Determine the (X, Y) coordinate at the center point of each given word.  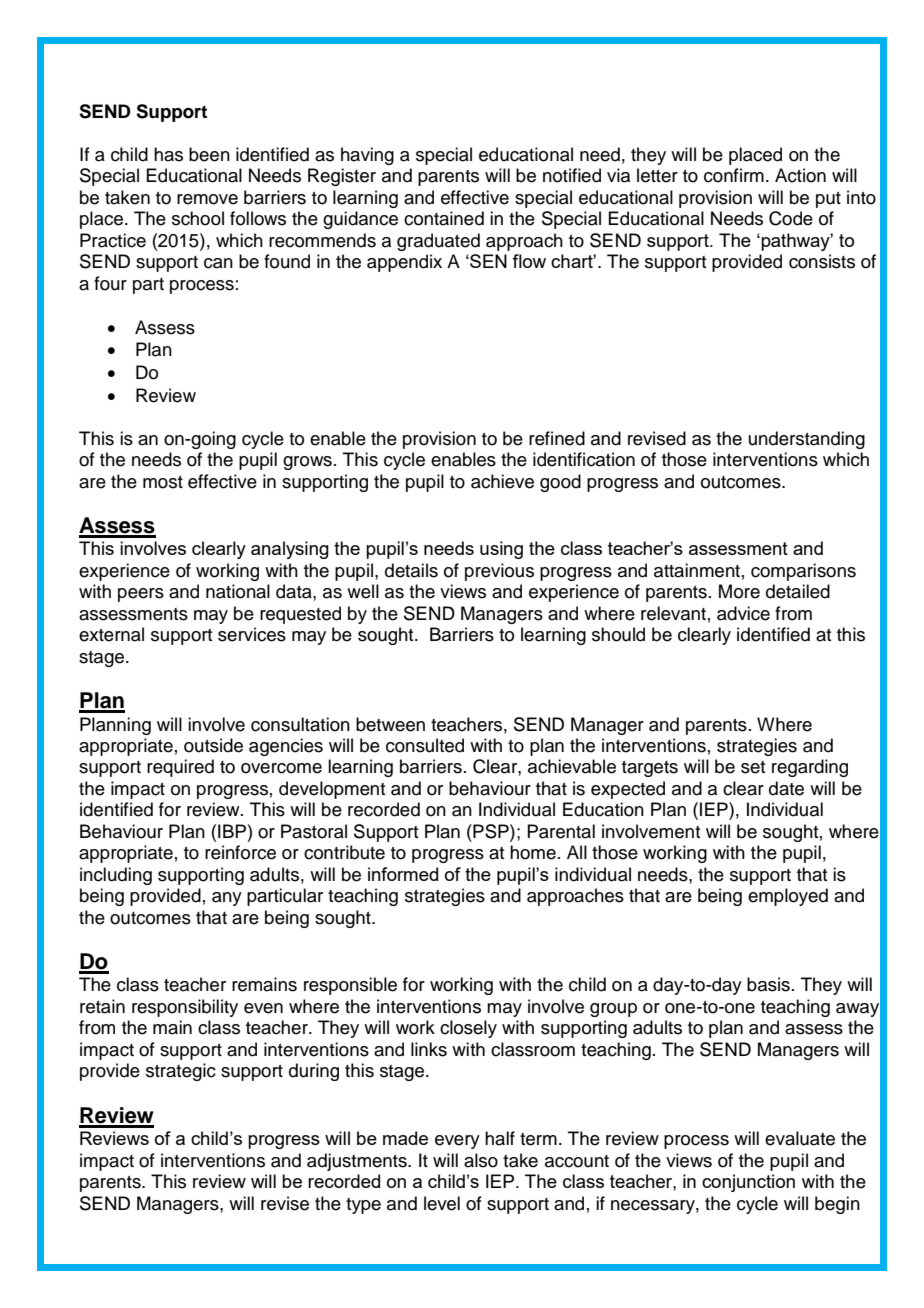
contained (444, 218)
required (180, 768)
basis (768, 984)
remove (207, 199)
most (163, 482)
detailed (798, 591)
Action (800, 175)
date (786, 788)
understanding (807, 440)
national (238, 591)
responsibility (185, 1008)
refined (557, 438)
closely (468, 1029)
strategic (181, 1072)
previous (499, 572)
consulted (425, 745)
